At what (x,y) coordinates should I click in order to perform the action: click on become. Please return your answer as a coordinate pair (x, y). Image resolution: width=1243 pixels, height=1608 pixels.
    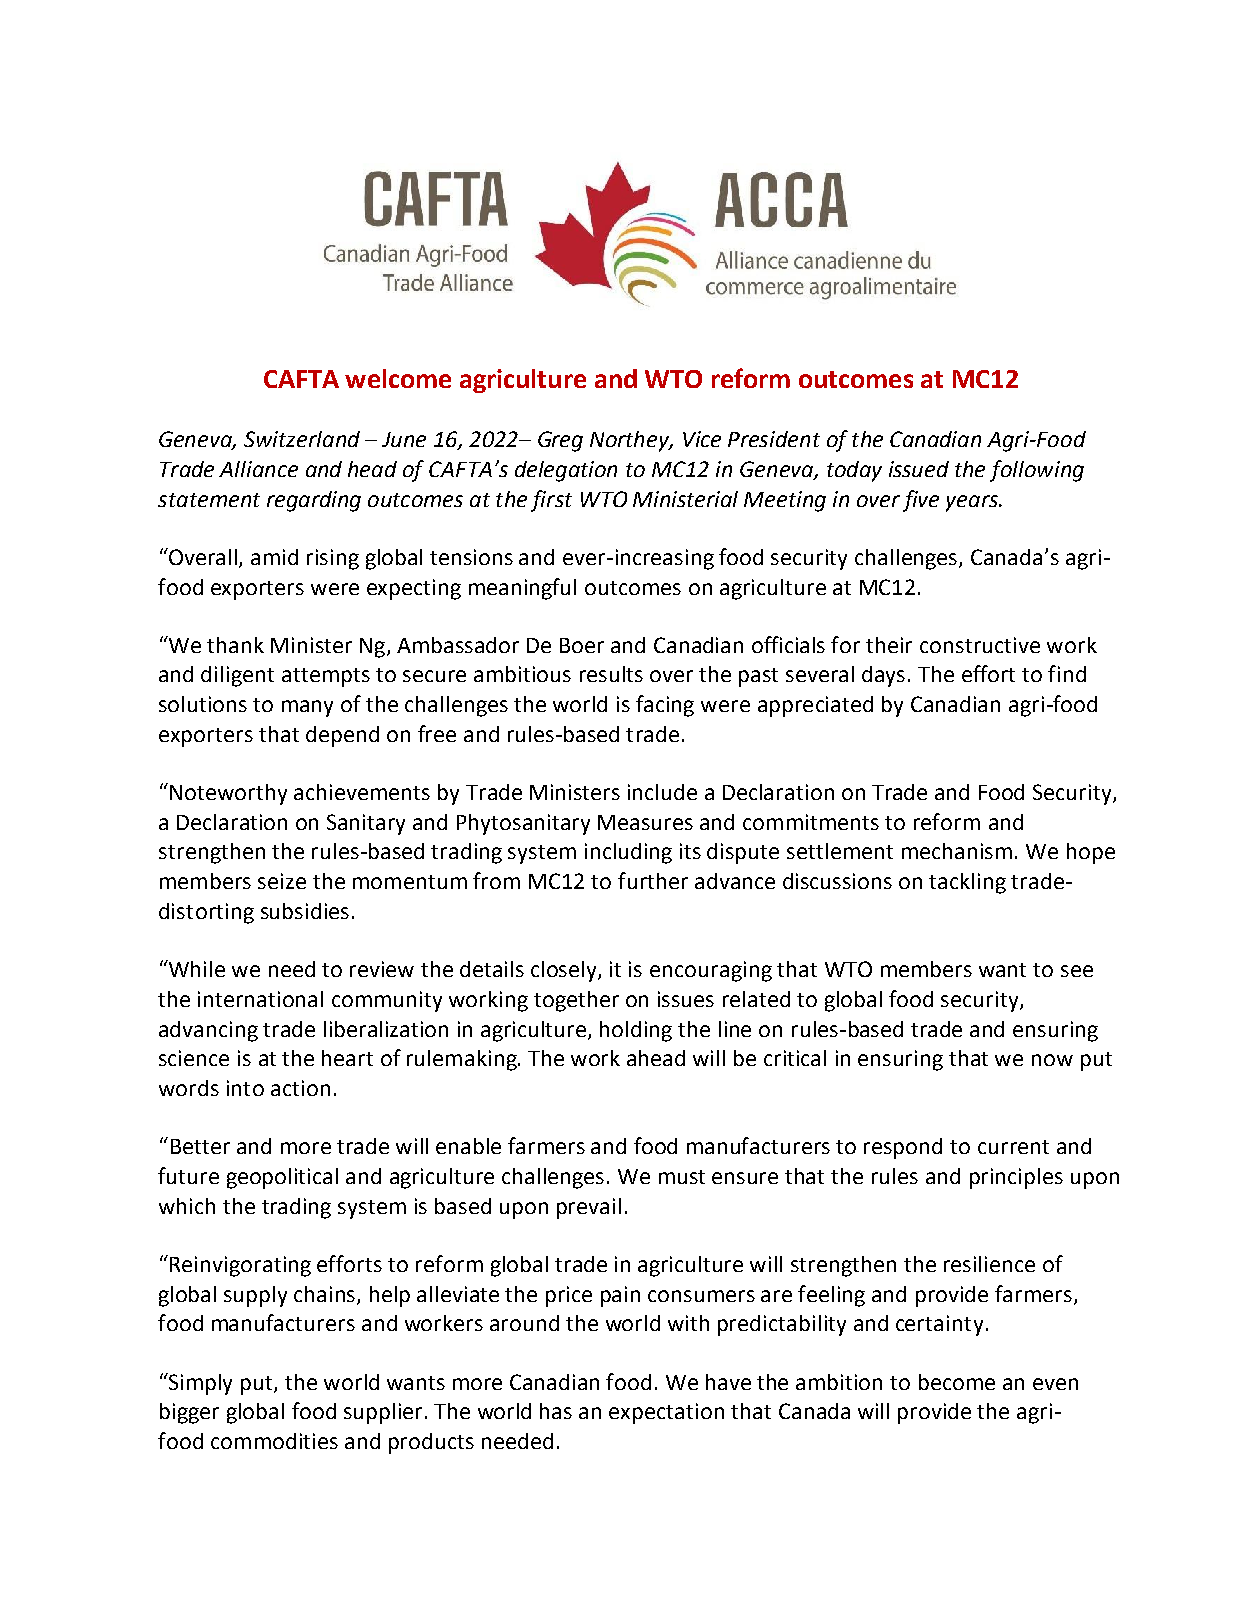
    Looking at the image, I should click on (957, 1382).
